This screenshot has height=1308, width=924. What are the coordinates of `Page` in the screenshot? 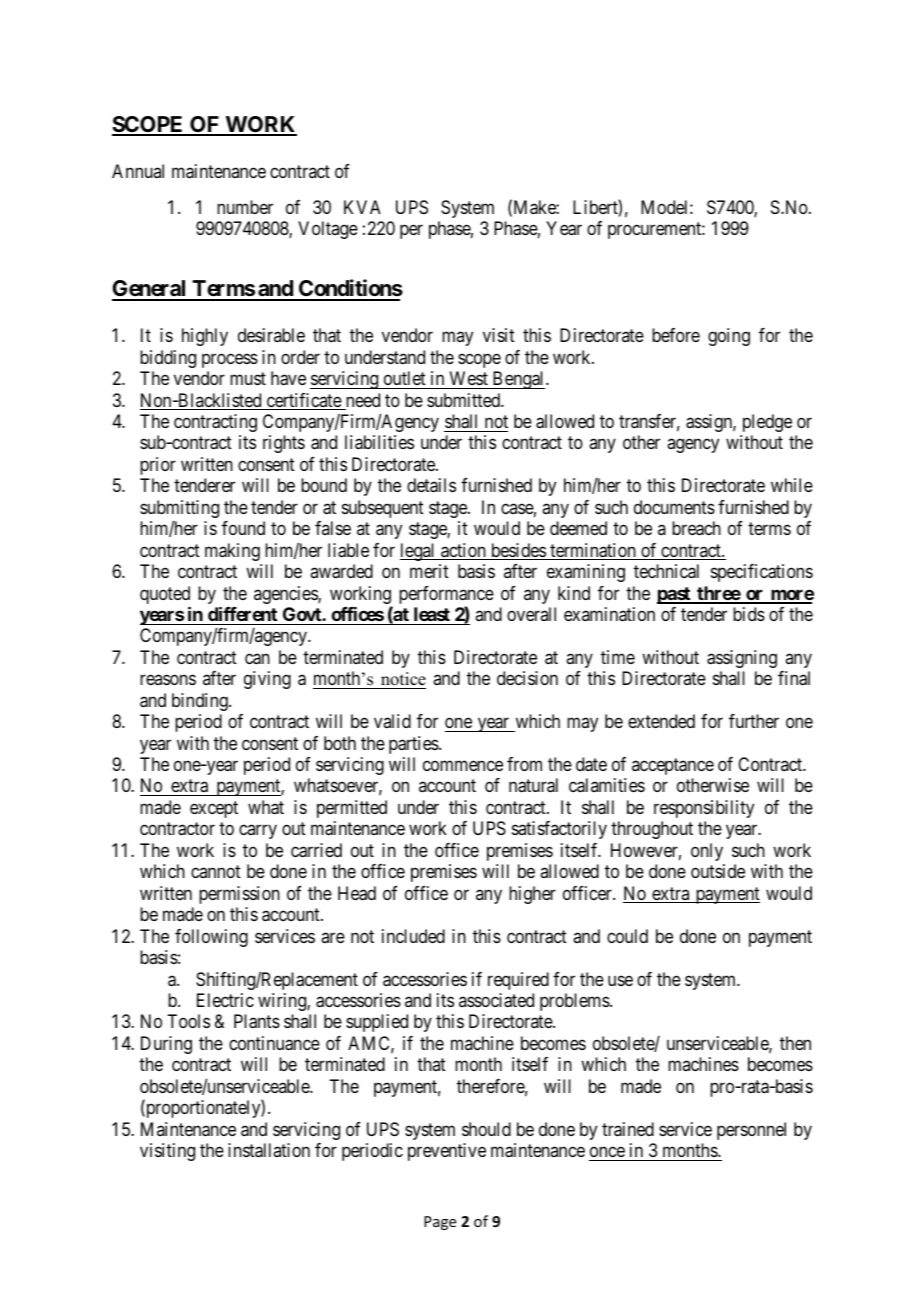 It's located at (440, 1223).
